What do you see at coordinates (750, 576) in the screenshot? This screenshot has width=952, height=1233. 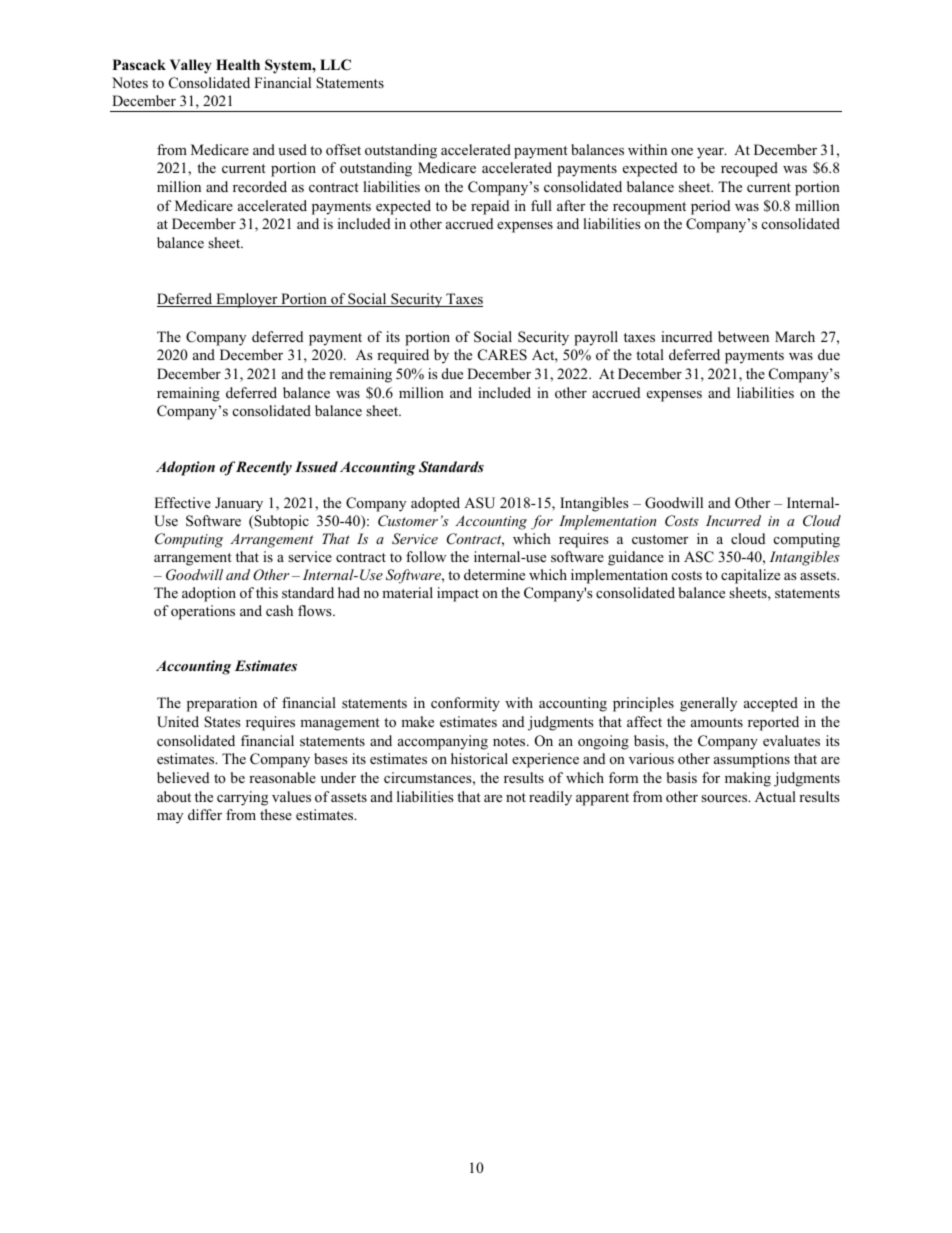 I see `capitalize` at bounding box center [750, 576].
